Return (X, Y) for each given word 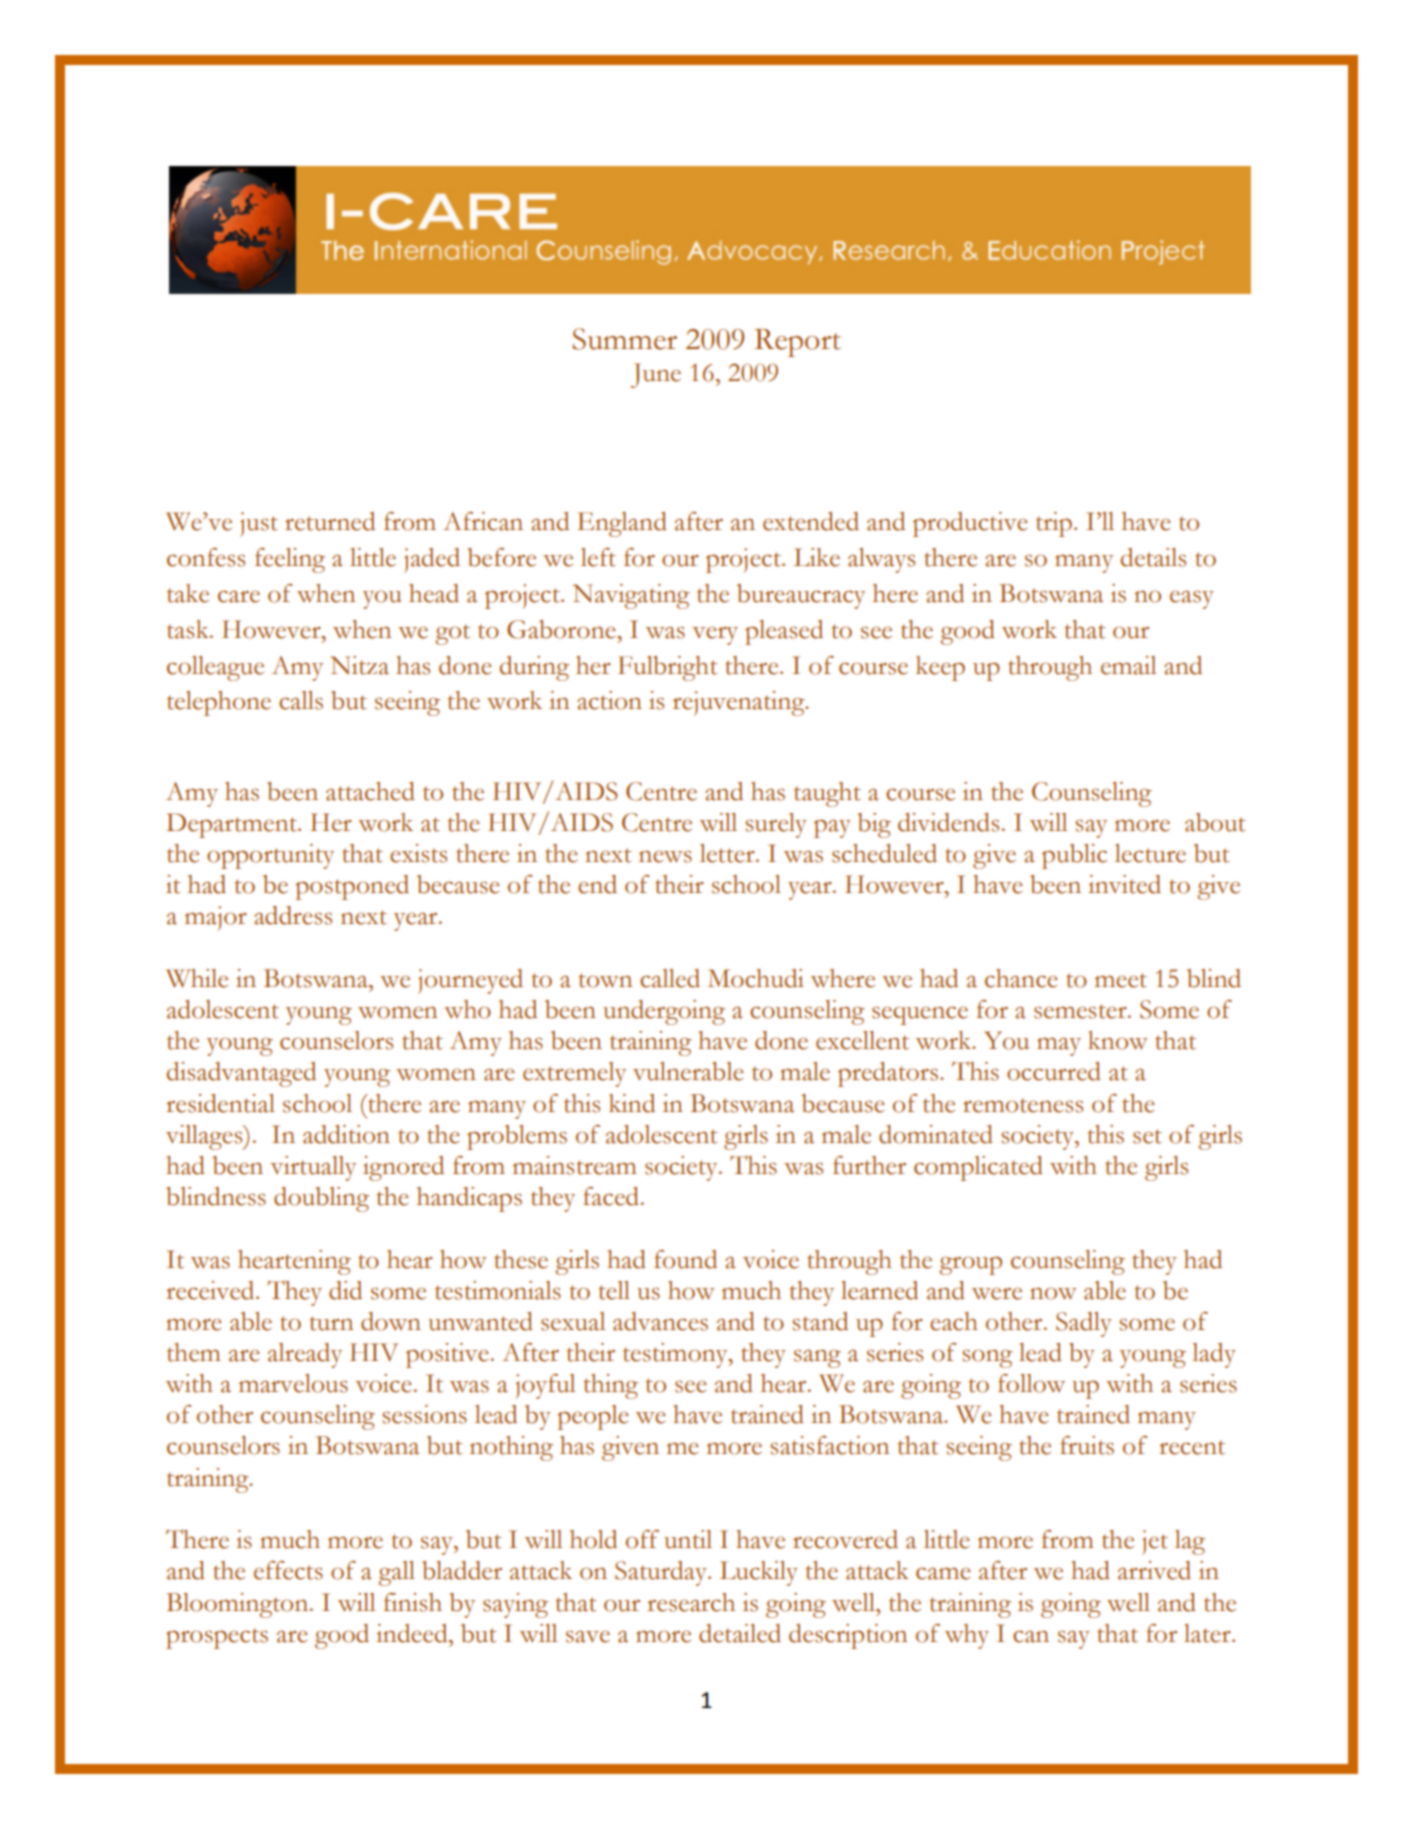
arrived (1154, 1570)
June (656, 375)
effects (288, 1570)
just (259, 524)
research (691, 1602)
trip (1054, 524)
